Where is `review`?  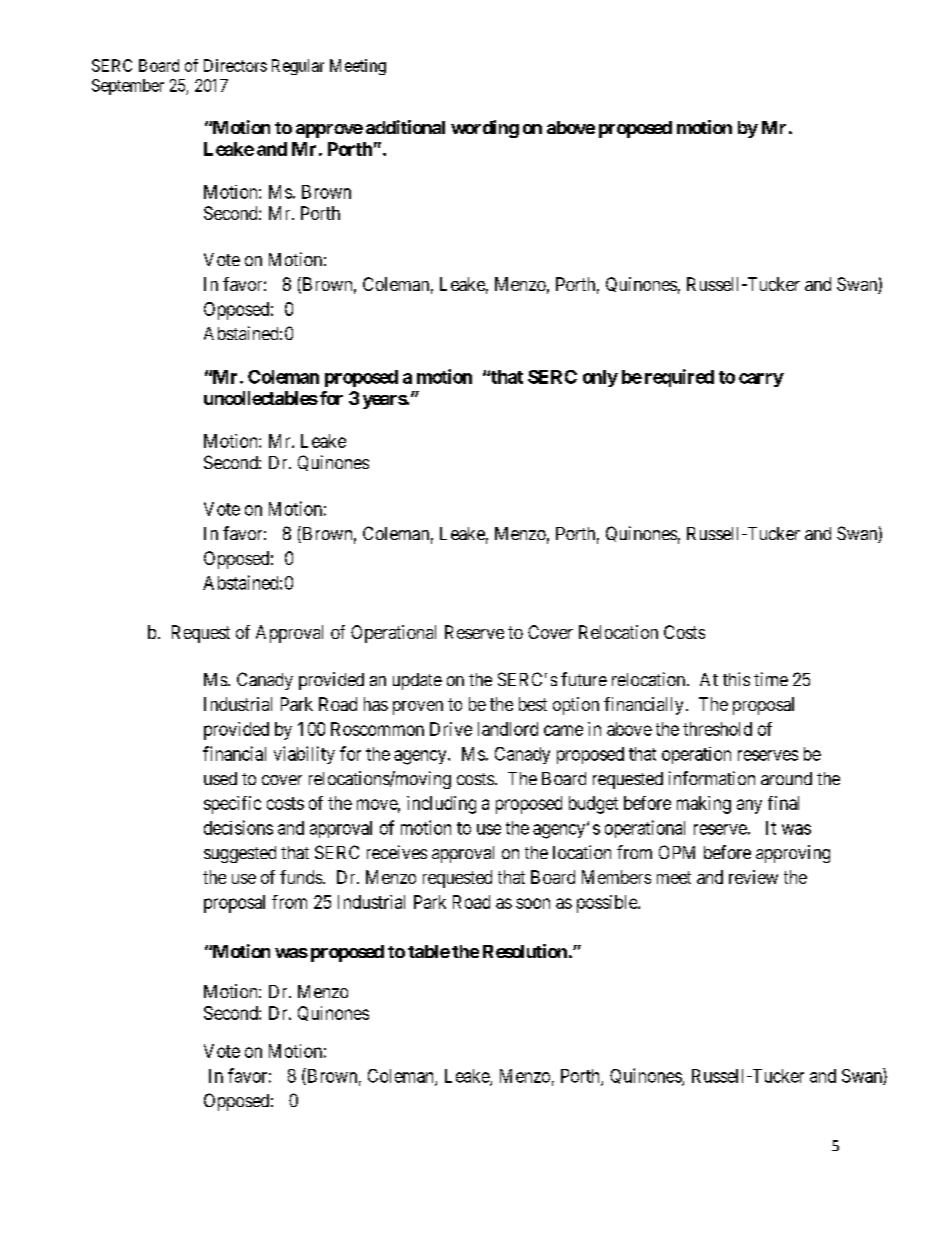
review is located at coordinates (753, 877).
